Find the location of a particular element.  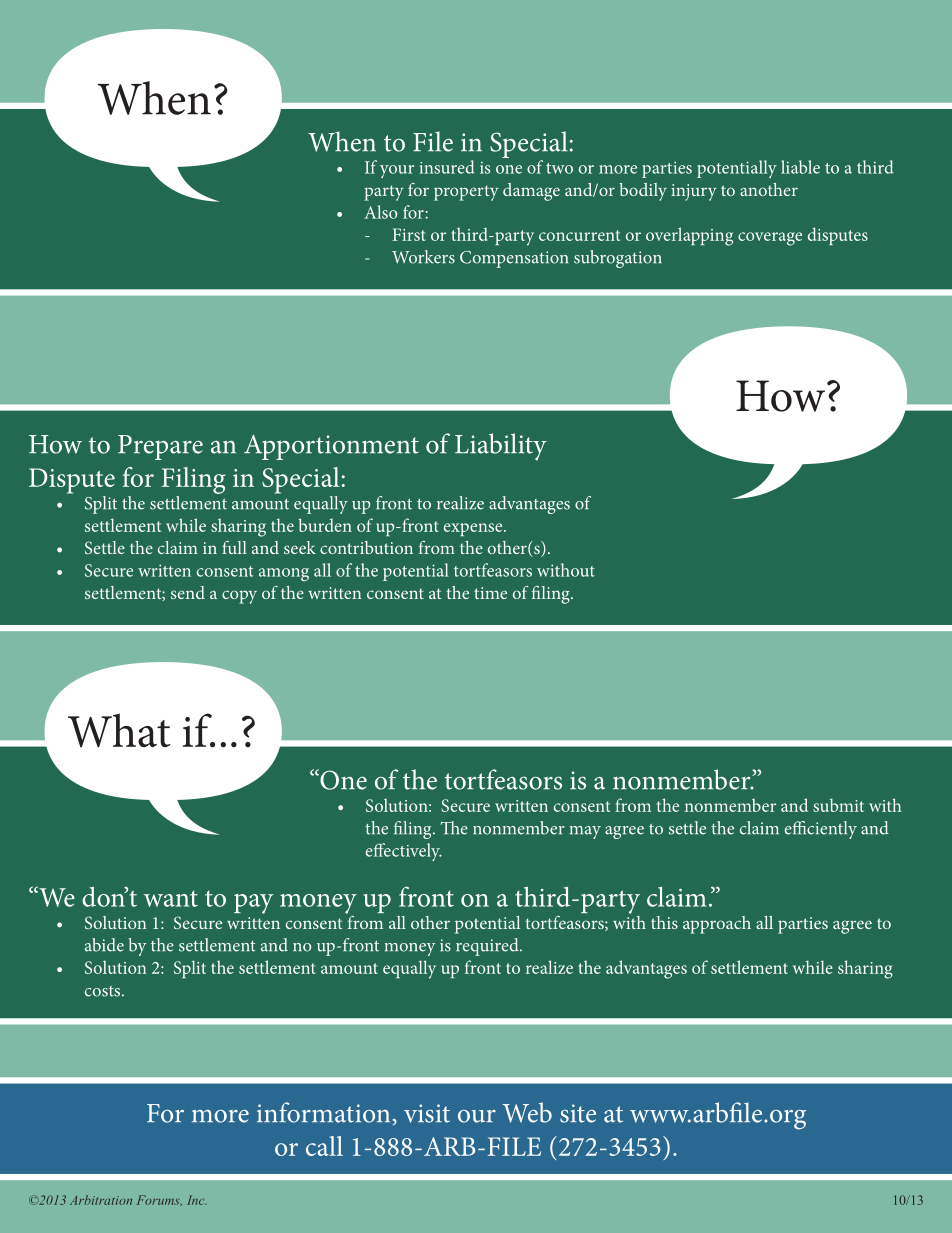

efficiently is located at coordinates (820, 830).
